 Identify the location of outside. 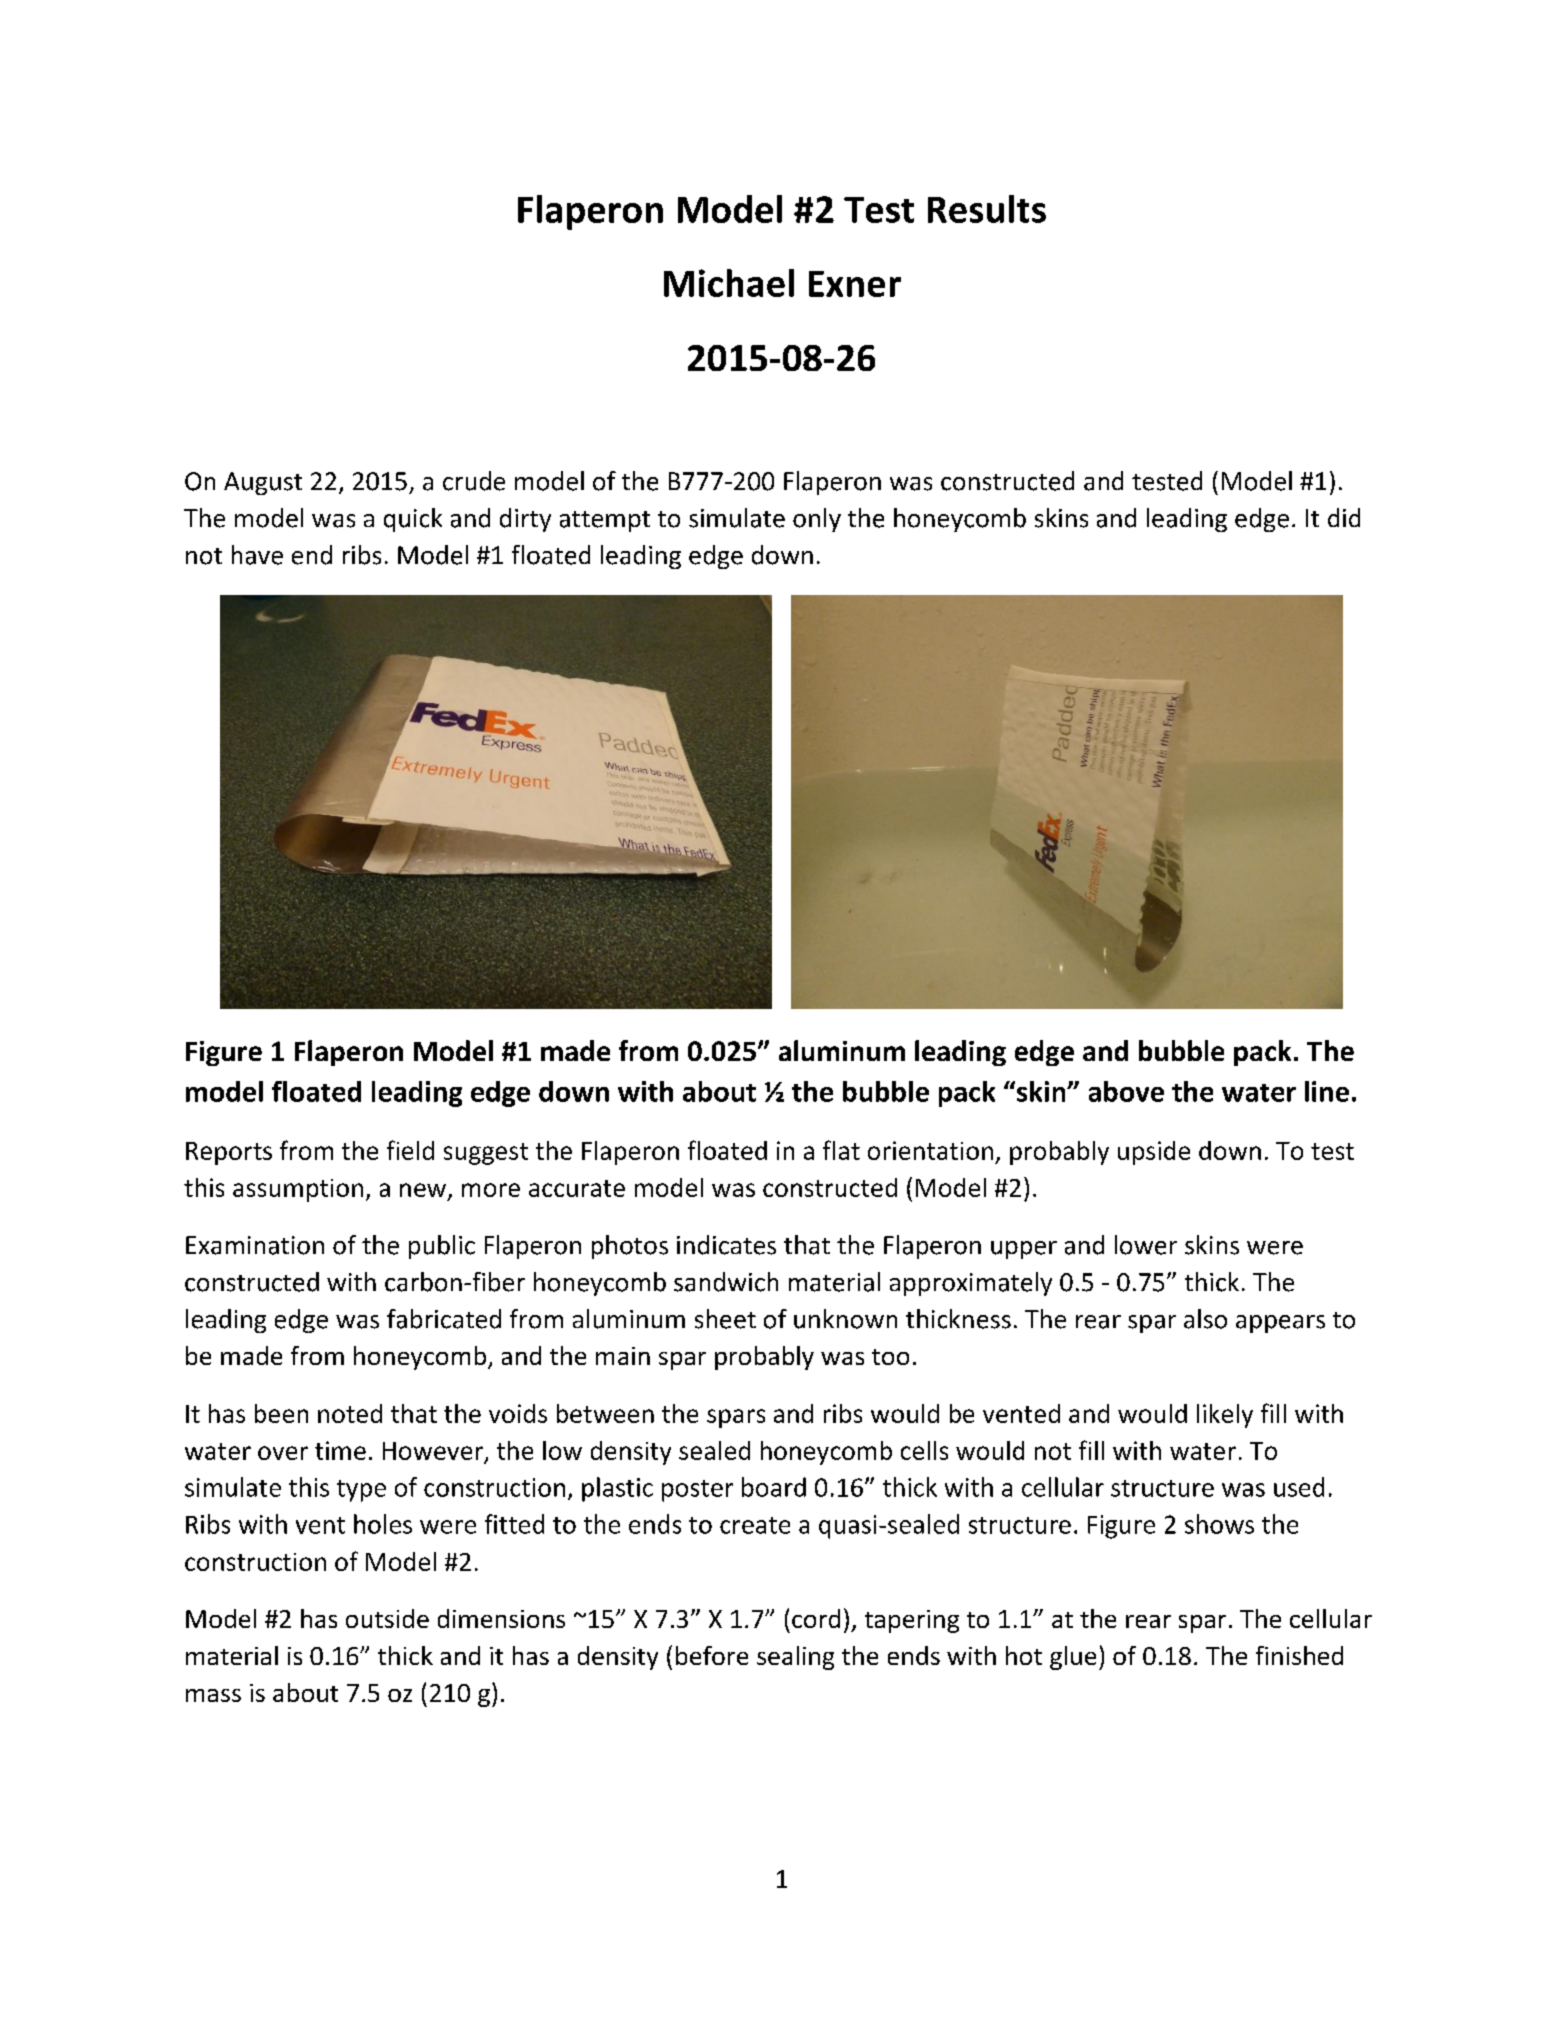
(387, 1618).
